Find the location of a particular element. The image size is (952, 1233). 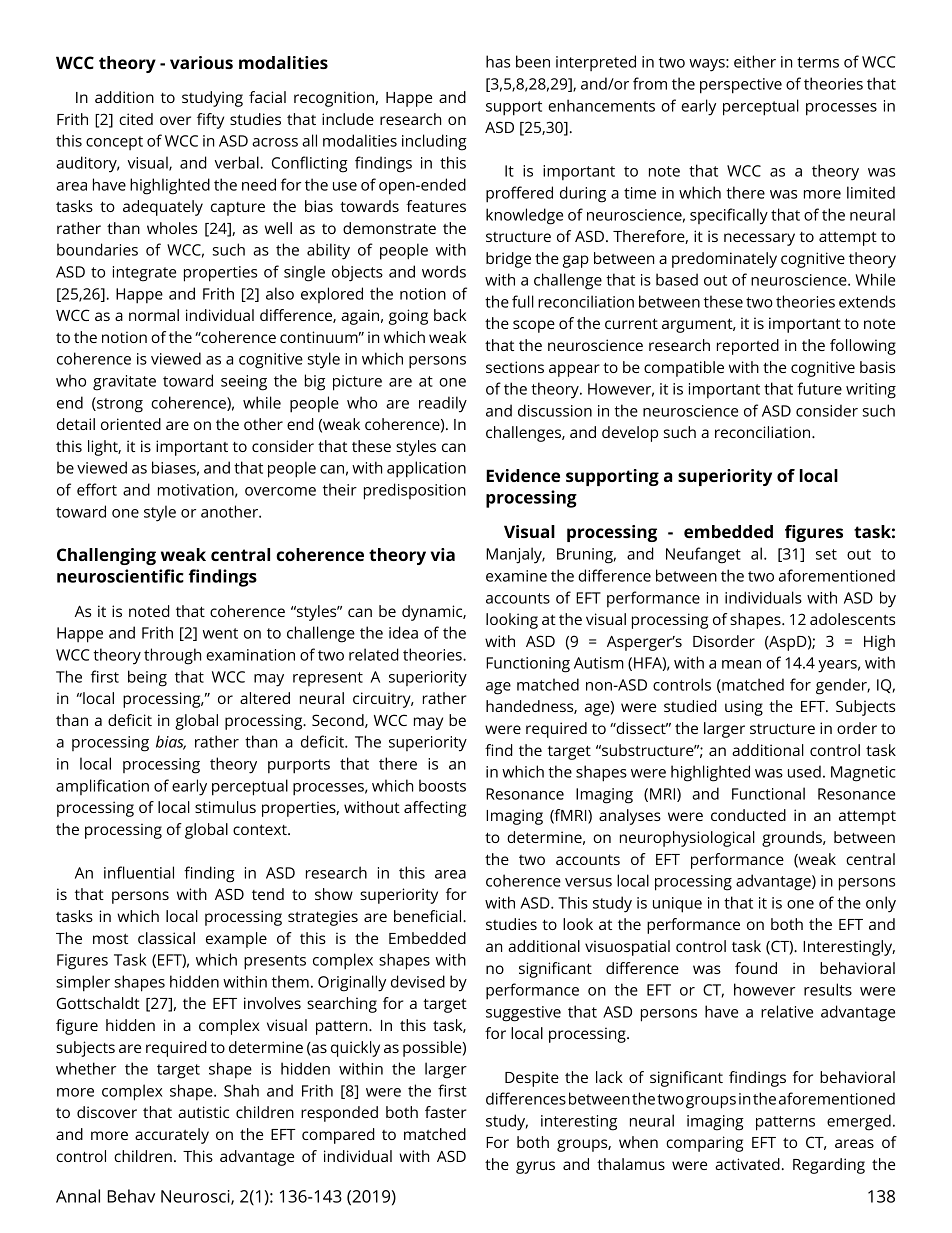

perspective is located at coordinates (741, 86).
